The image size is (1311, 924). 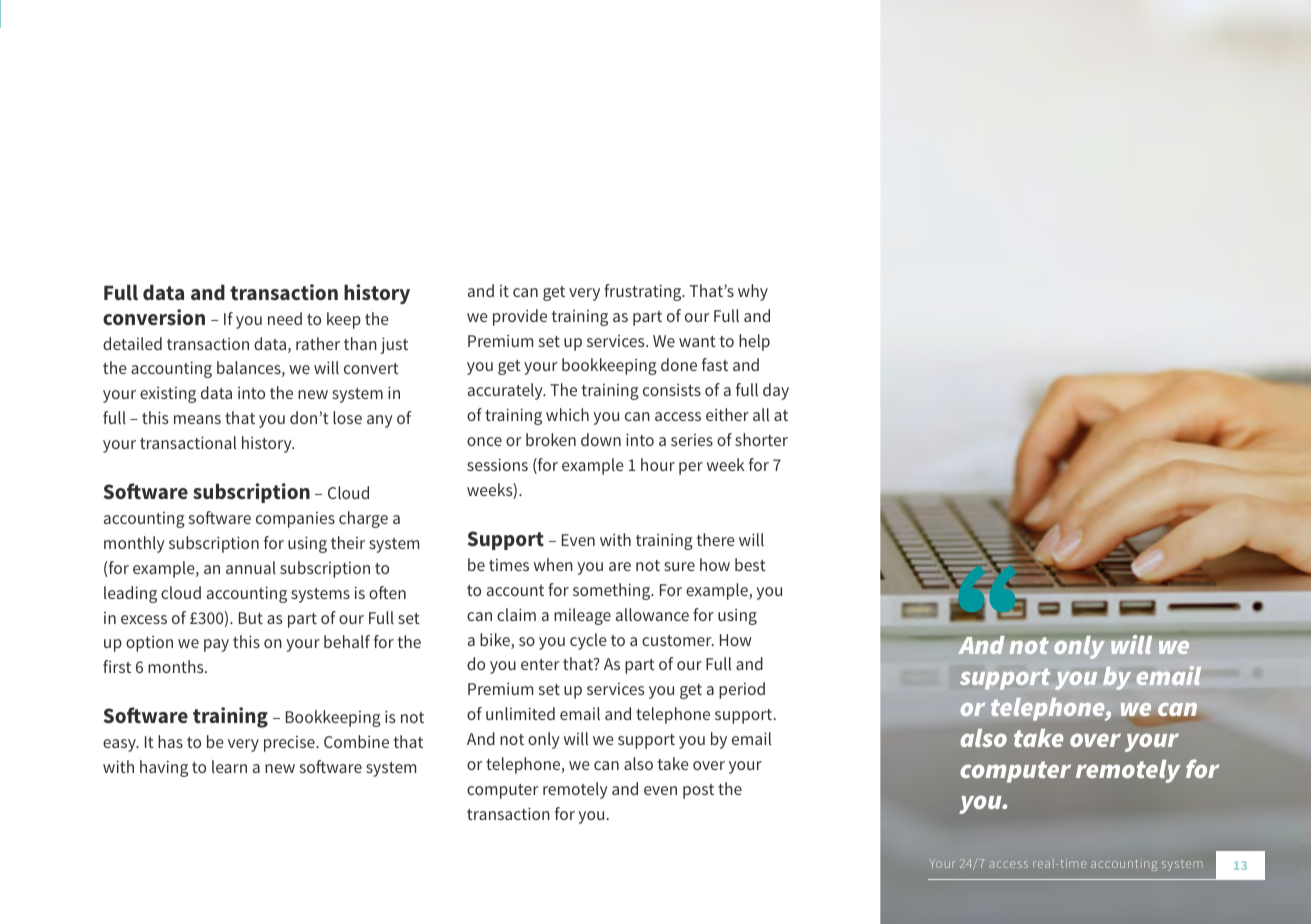 I want to click on means, so click(x=197, y=419).
